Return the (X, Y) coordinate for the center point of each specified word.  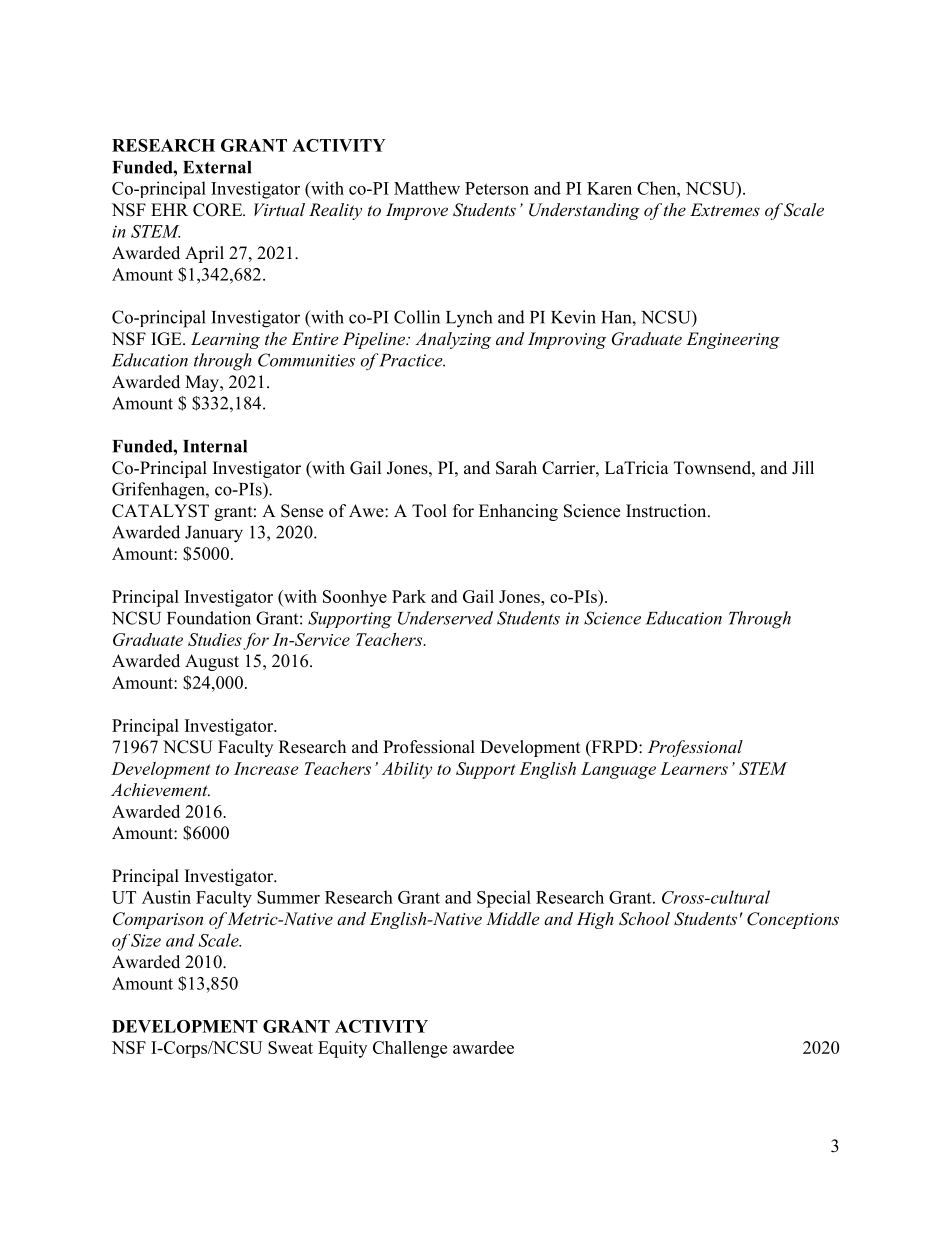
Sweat (290, 1047)
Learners (694, 768)
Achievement (160, 789)
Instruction (667, 511)
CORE (219, 210)
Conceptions (793, 920)
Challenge (410, 1049)
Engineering (733, 340)
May (203, 383)
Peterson (497, 188)
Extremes (725, 209)
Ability (407, 770)
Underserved (445, 618)
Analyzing (453, 340)
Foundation (209, 618)
